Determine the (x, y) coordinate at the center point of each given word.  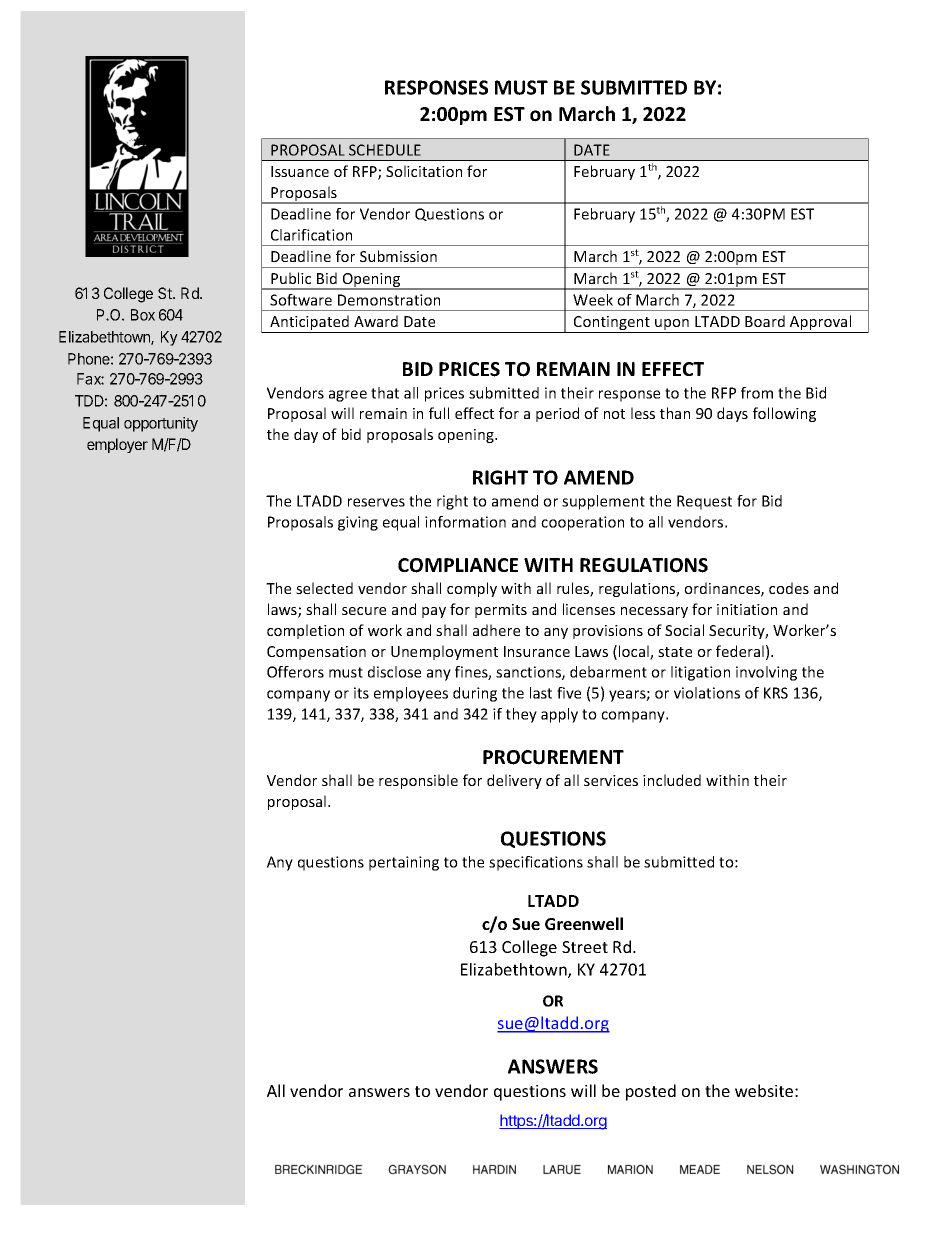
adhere (496, 630)
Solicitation (424, 171)
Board (765, 321)
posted (651, 1092)
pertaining (404, 863)
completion (305, 631)
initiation (747, 609)
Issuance (300, 171)
